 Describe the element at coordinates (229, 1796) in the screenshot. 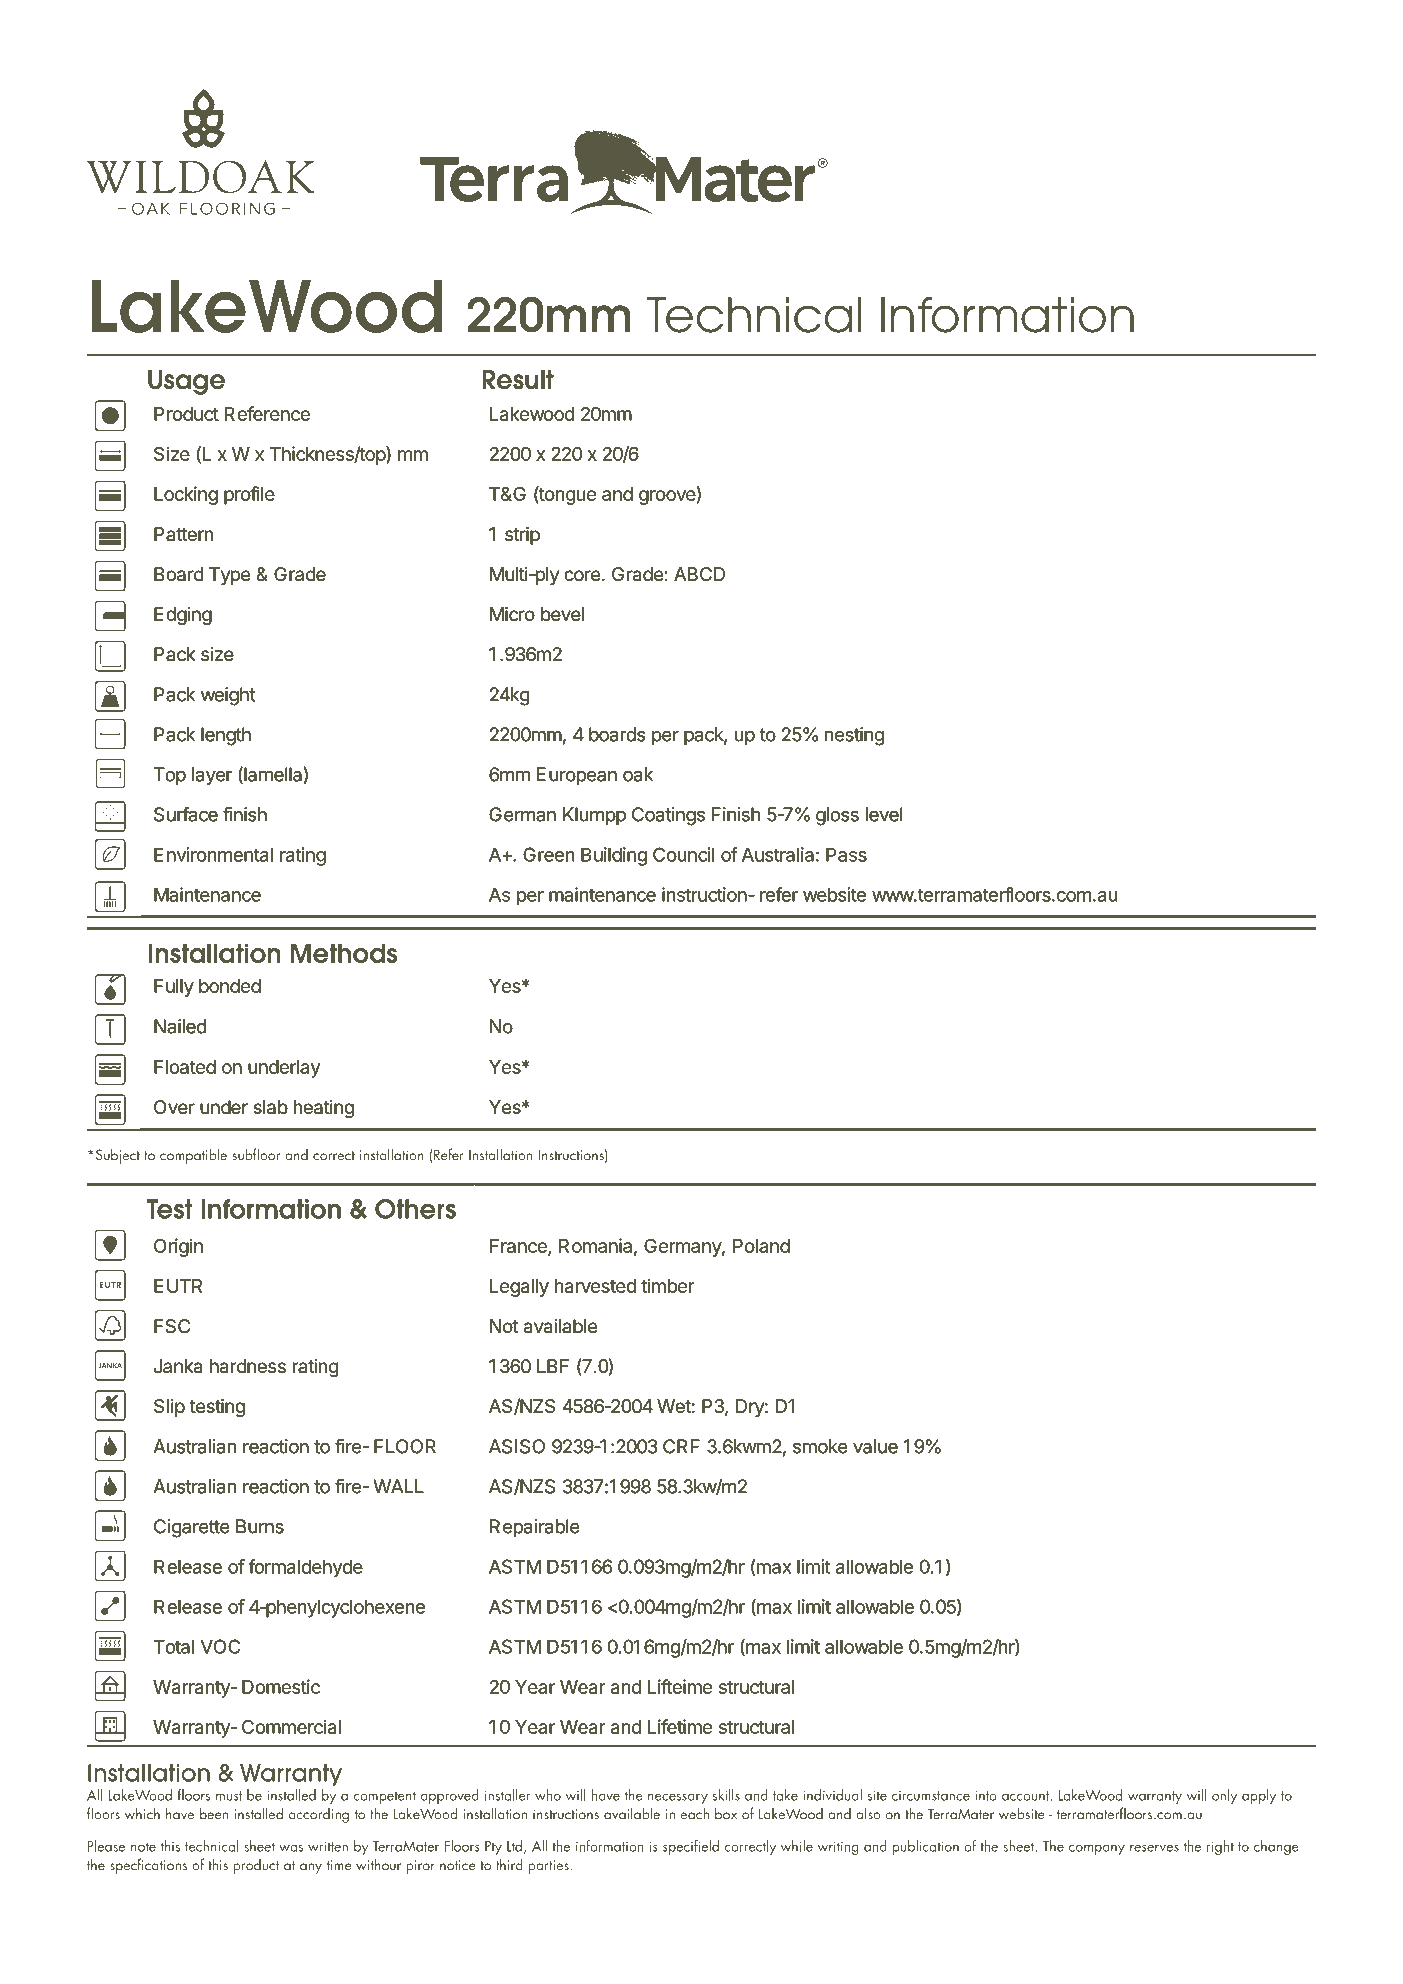

I see `must` at that location.
